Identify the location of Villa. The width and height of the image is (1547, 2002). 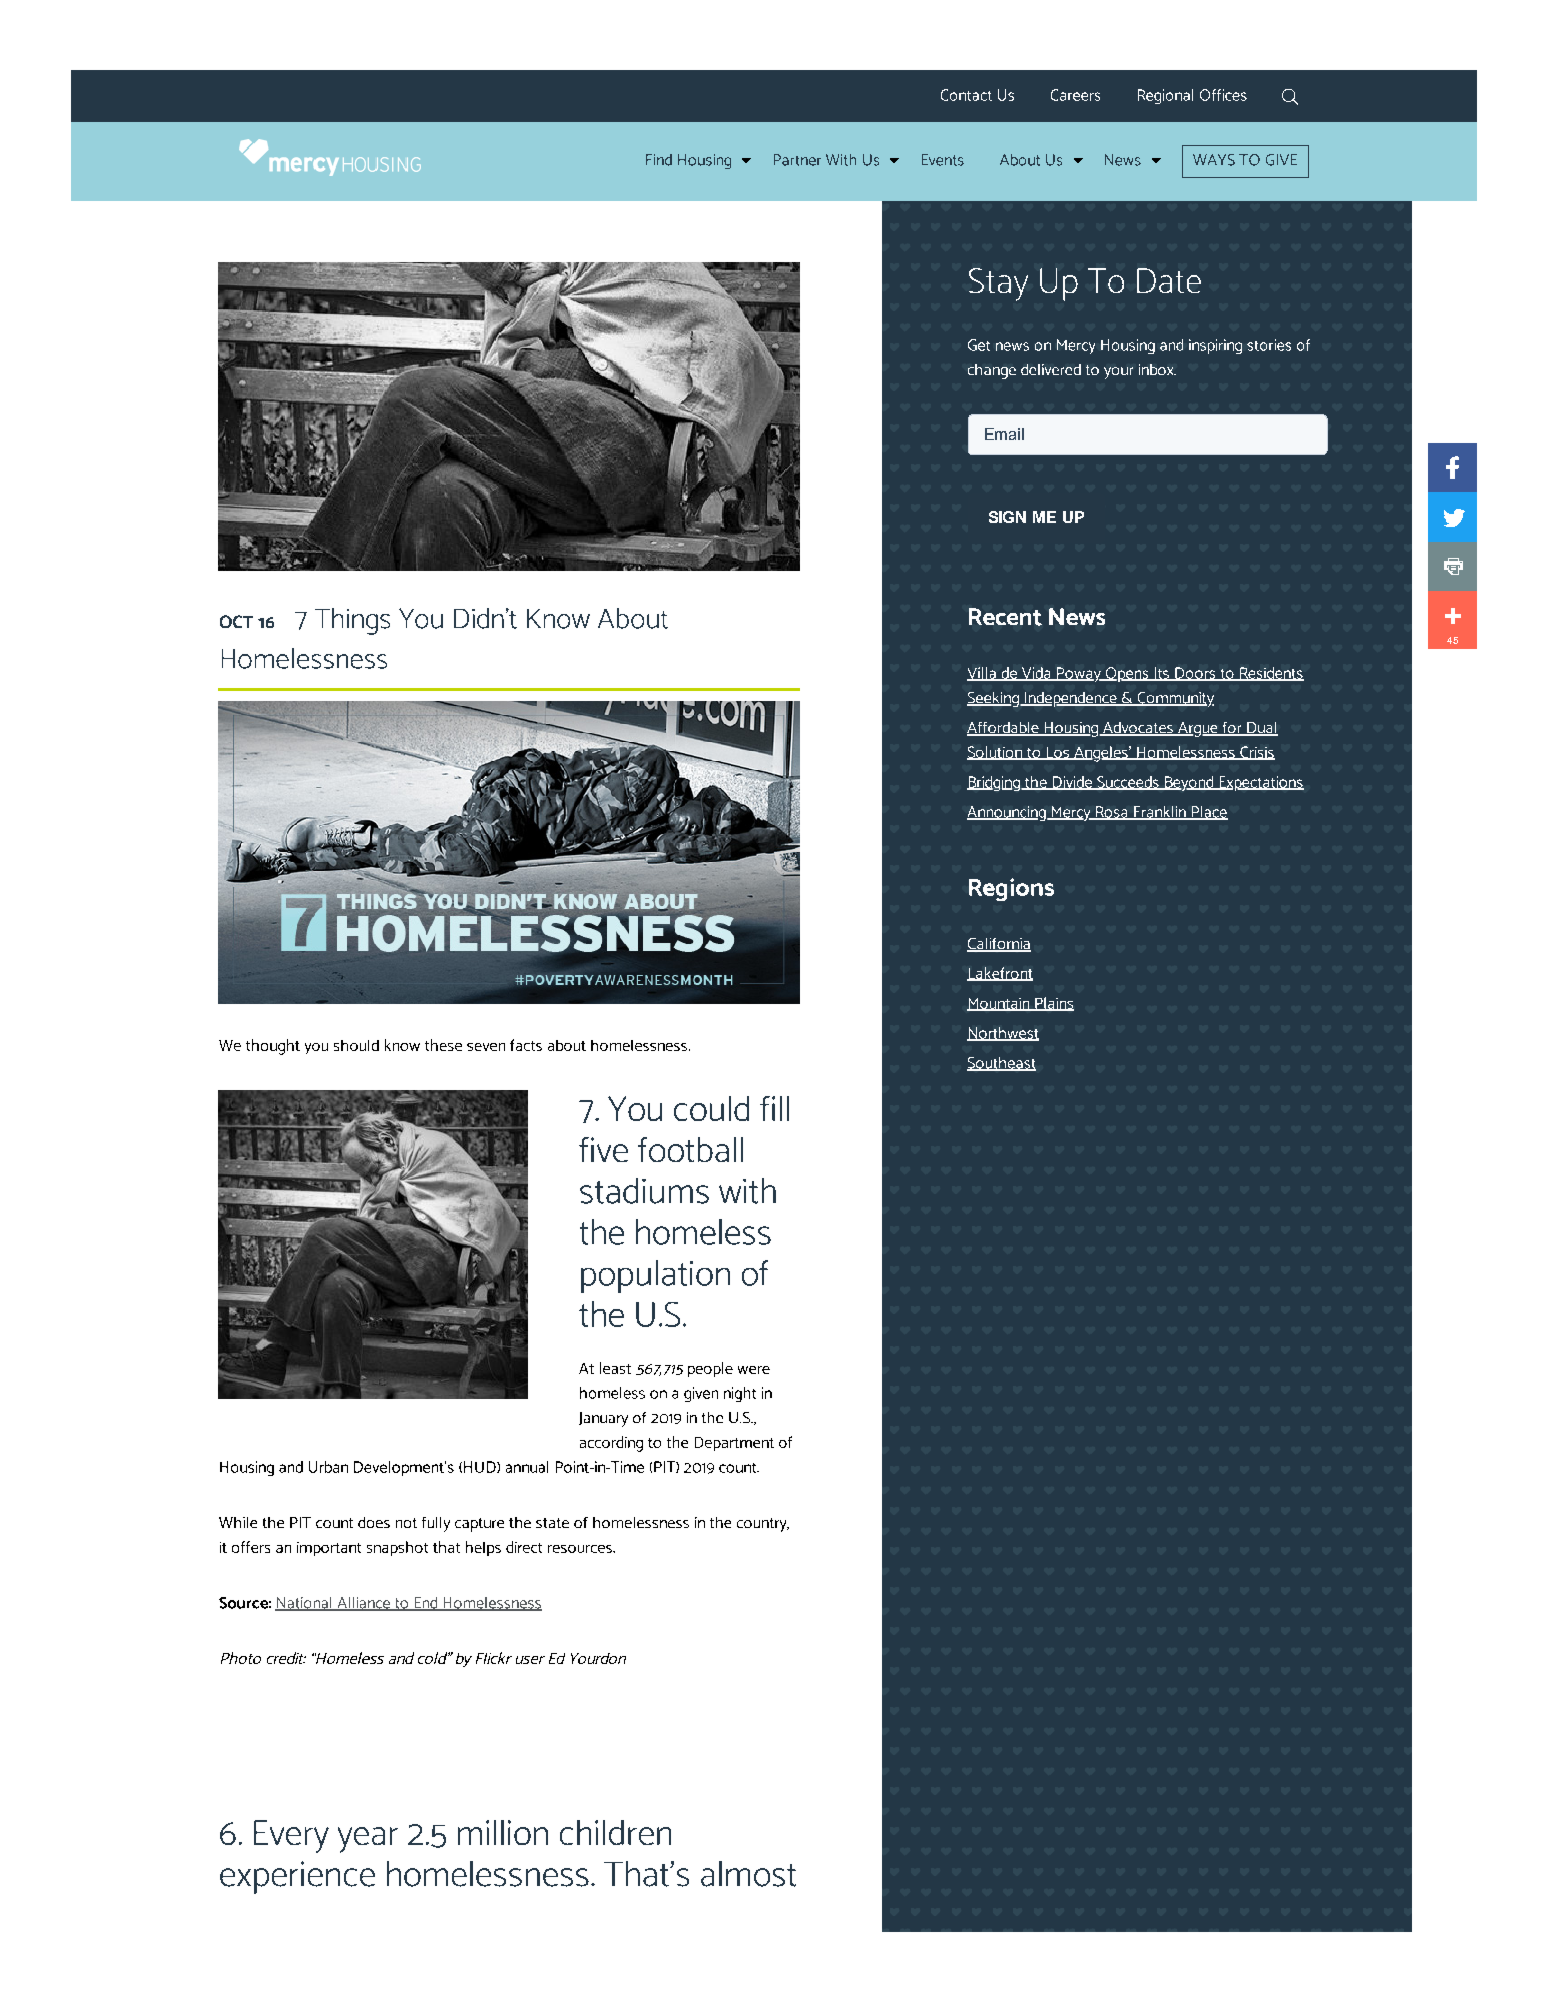
(982, 674).
